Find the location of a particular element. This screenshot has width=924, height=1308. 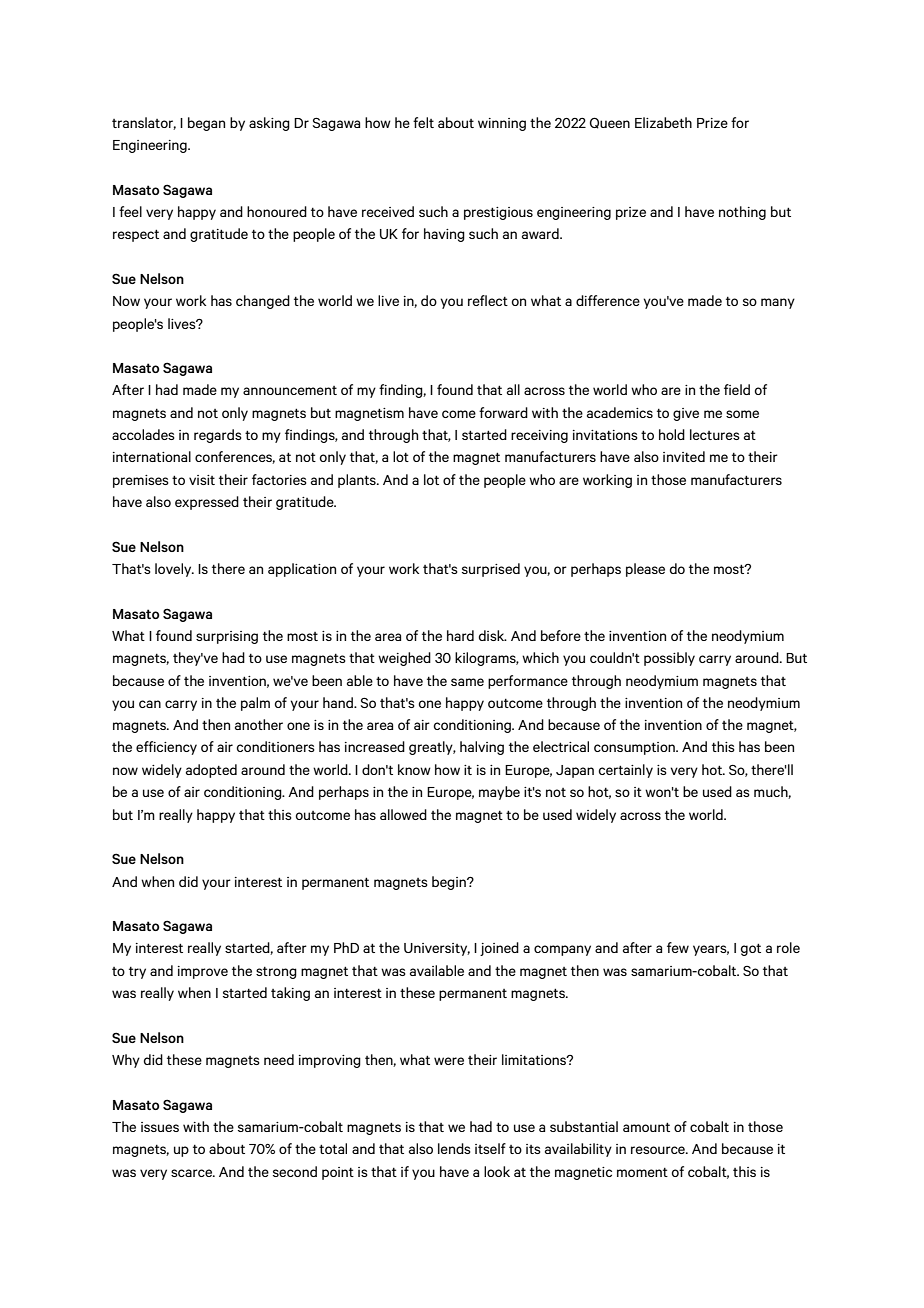

surprising is located at coordinates (227, 637).
